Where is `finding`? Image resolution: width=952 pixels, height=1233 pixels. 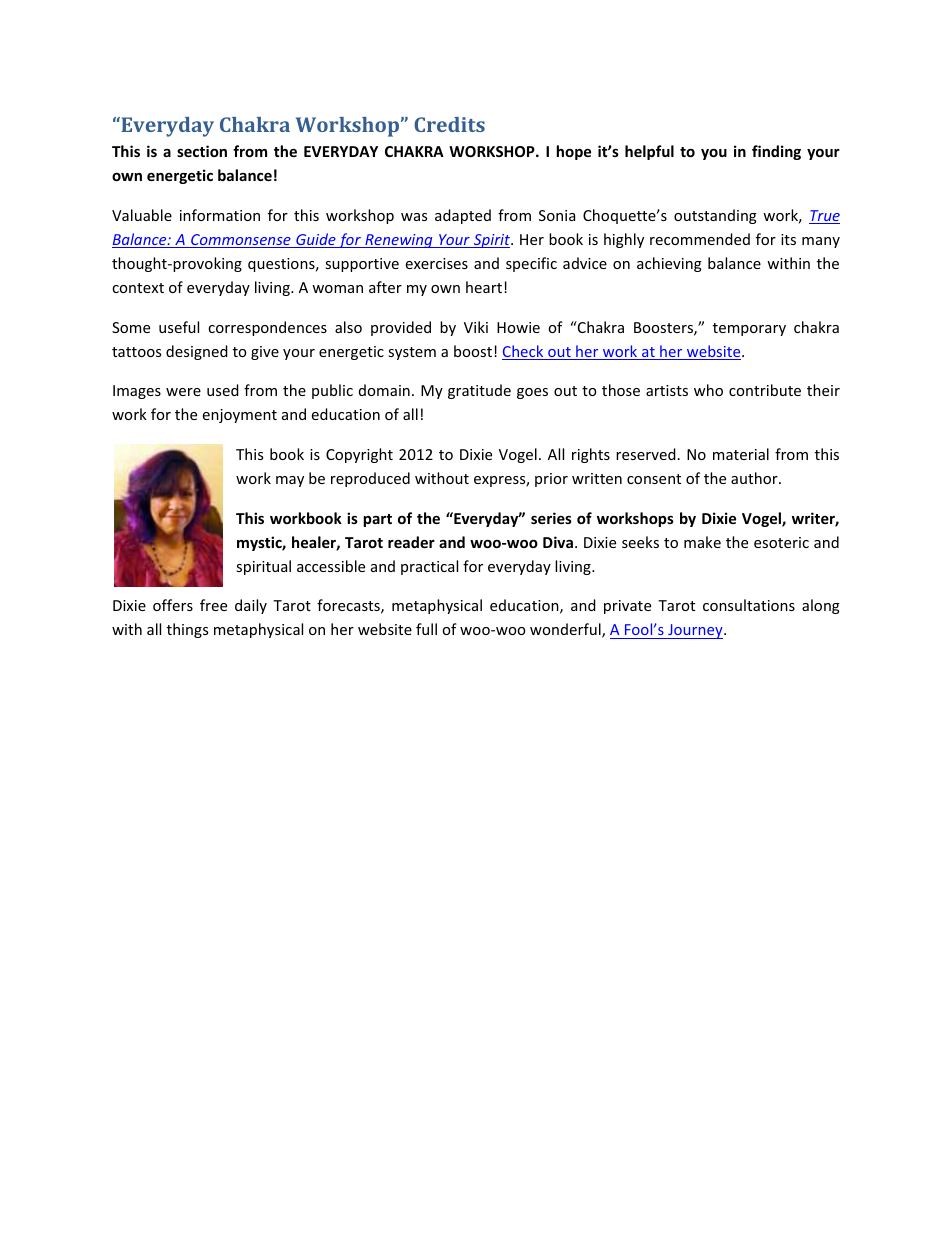
finding is located at coordinates (776, 152).
